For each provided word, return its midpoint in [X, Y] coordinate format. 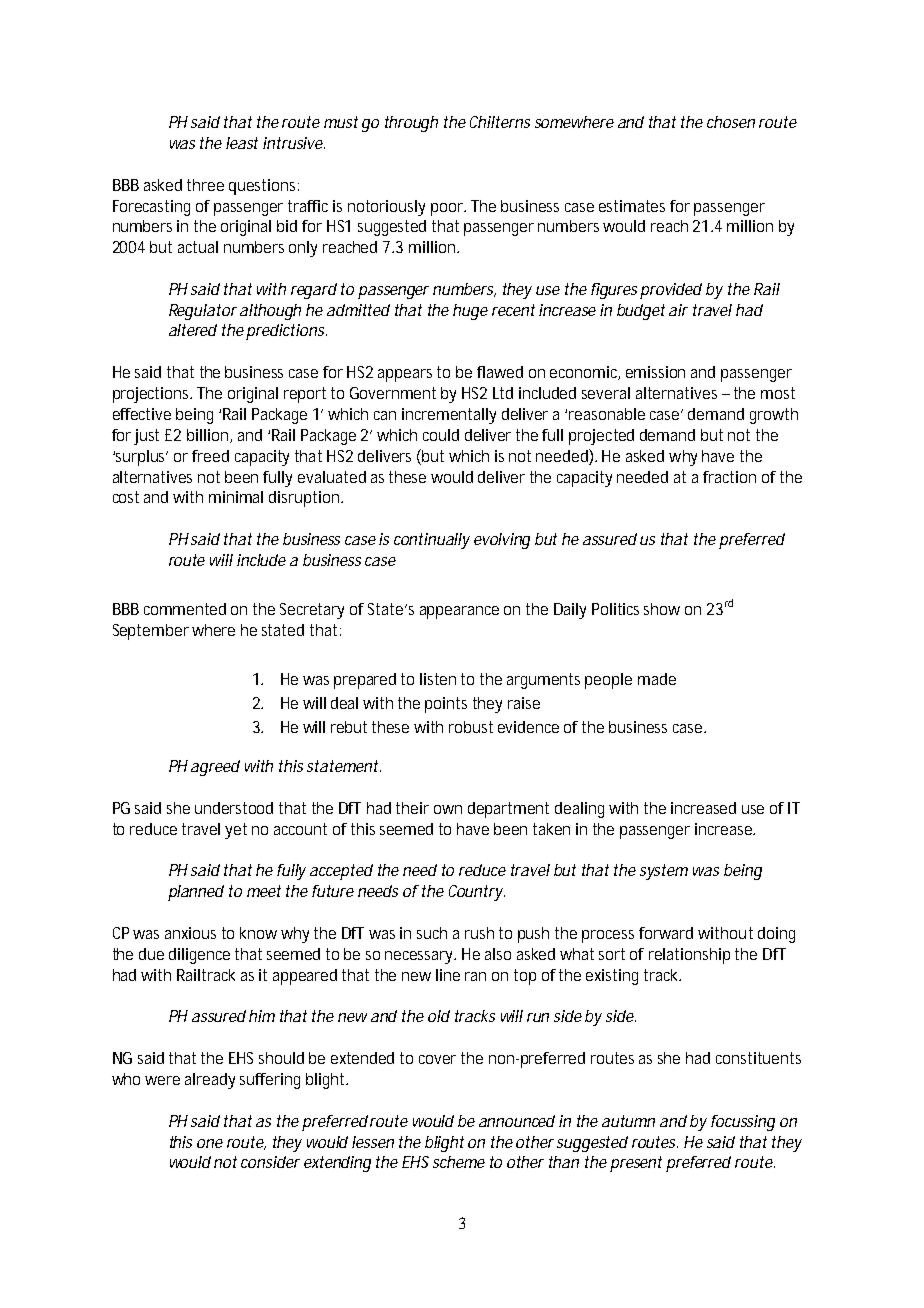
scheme [459, 1162]
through [411, 124]
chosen [731, 122]
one [210, 1143]
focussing [743, 1123]
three [205, 185]
